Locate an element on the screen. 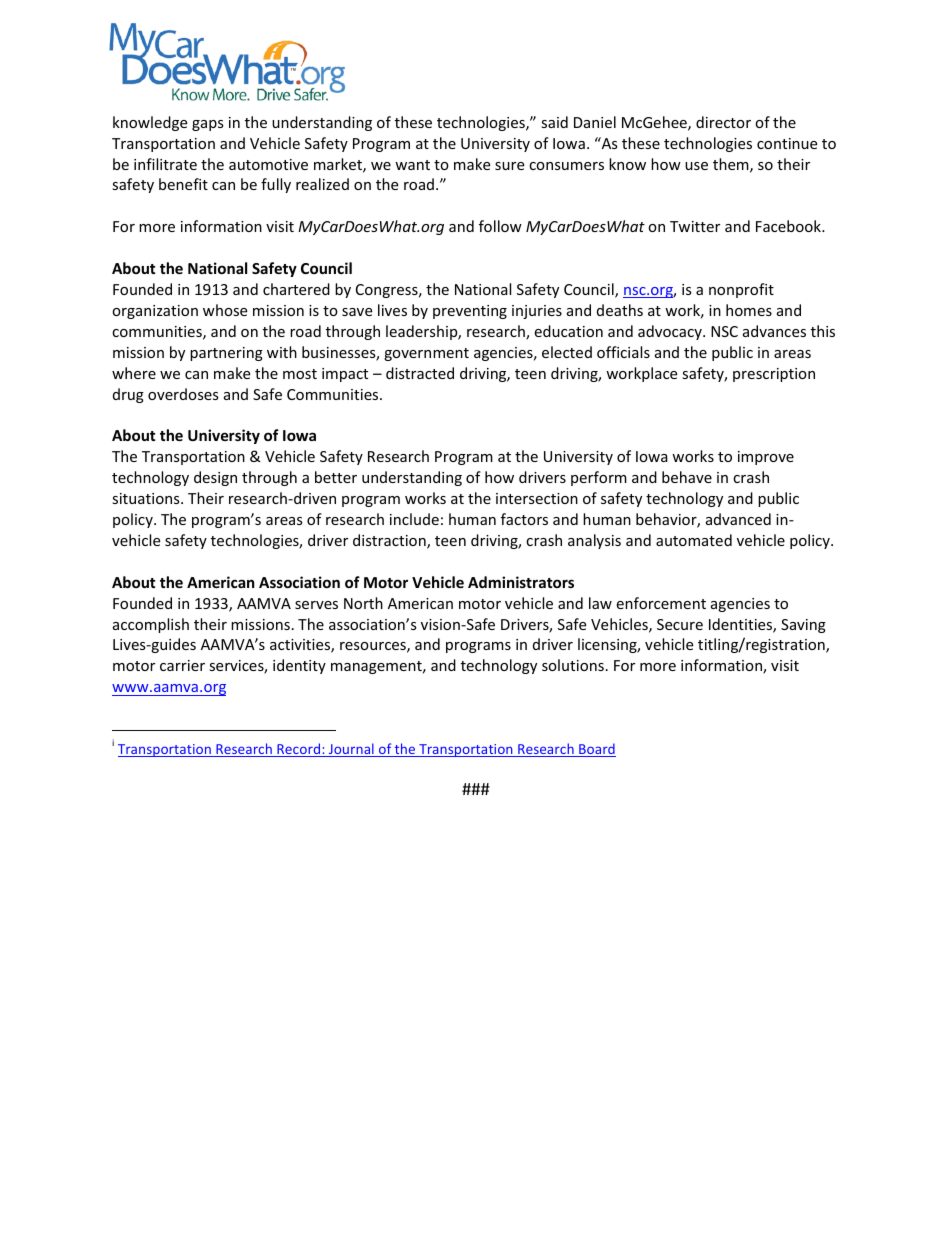 The height and width of the screenshot is (1233, 952). gaps is located at coordinates (208, 125).
